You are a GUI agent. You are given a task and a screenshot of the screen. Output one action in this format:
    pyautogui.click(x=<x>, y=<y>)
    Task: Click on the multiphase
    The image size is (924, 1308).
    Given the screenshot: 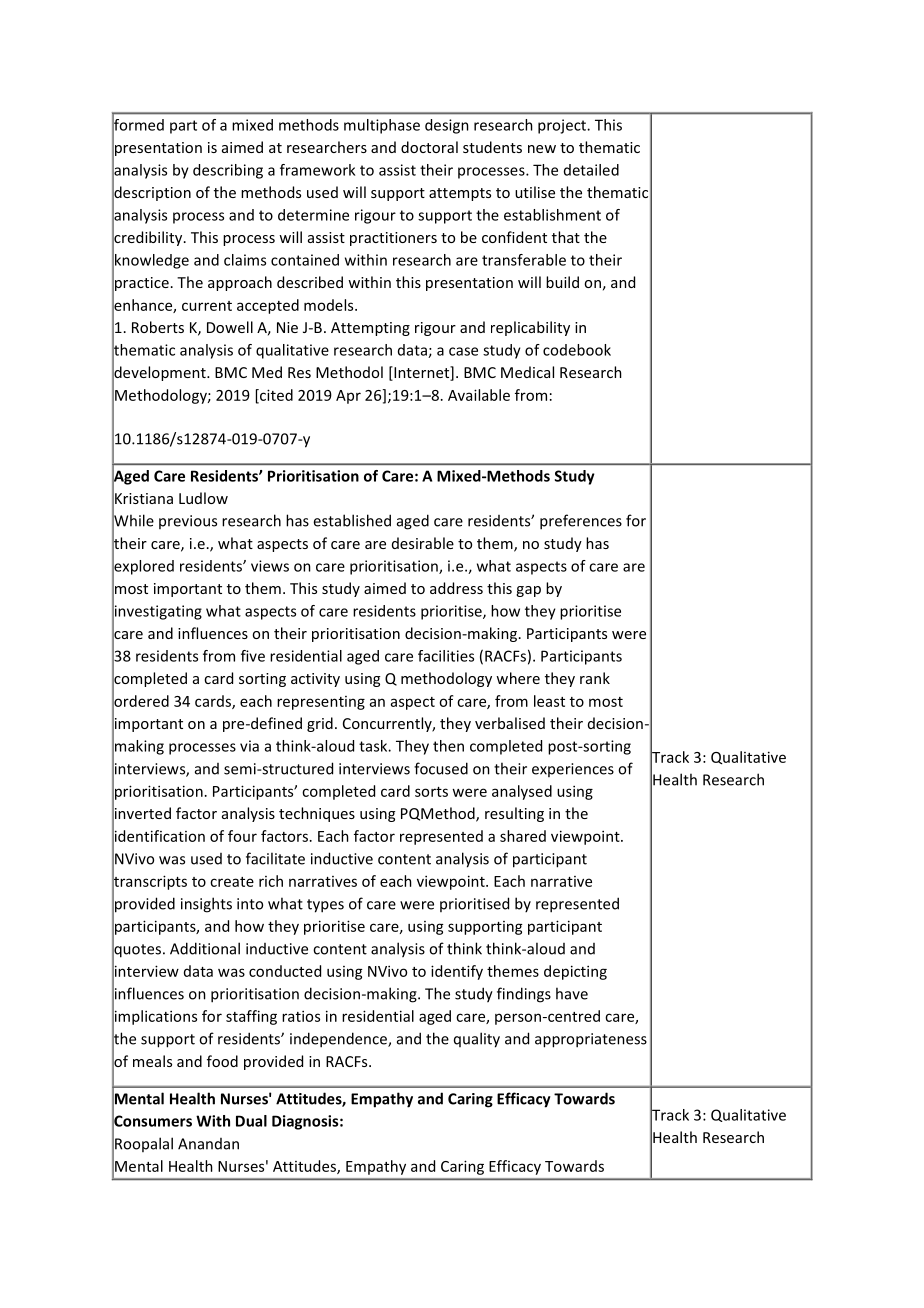 What is the action you would take?
    pyautogui.click(x=382, y=126)
